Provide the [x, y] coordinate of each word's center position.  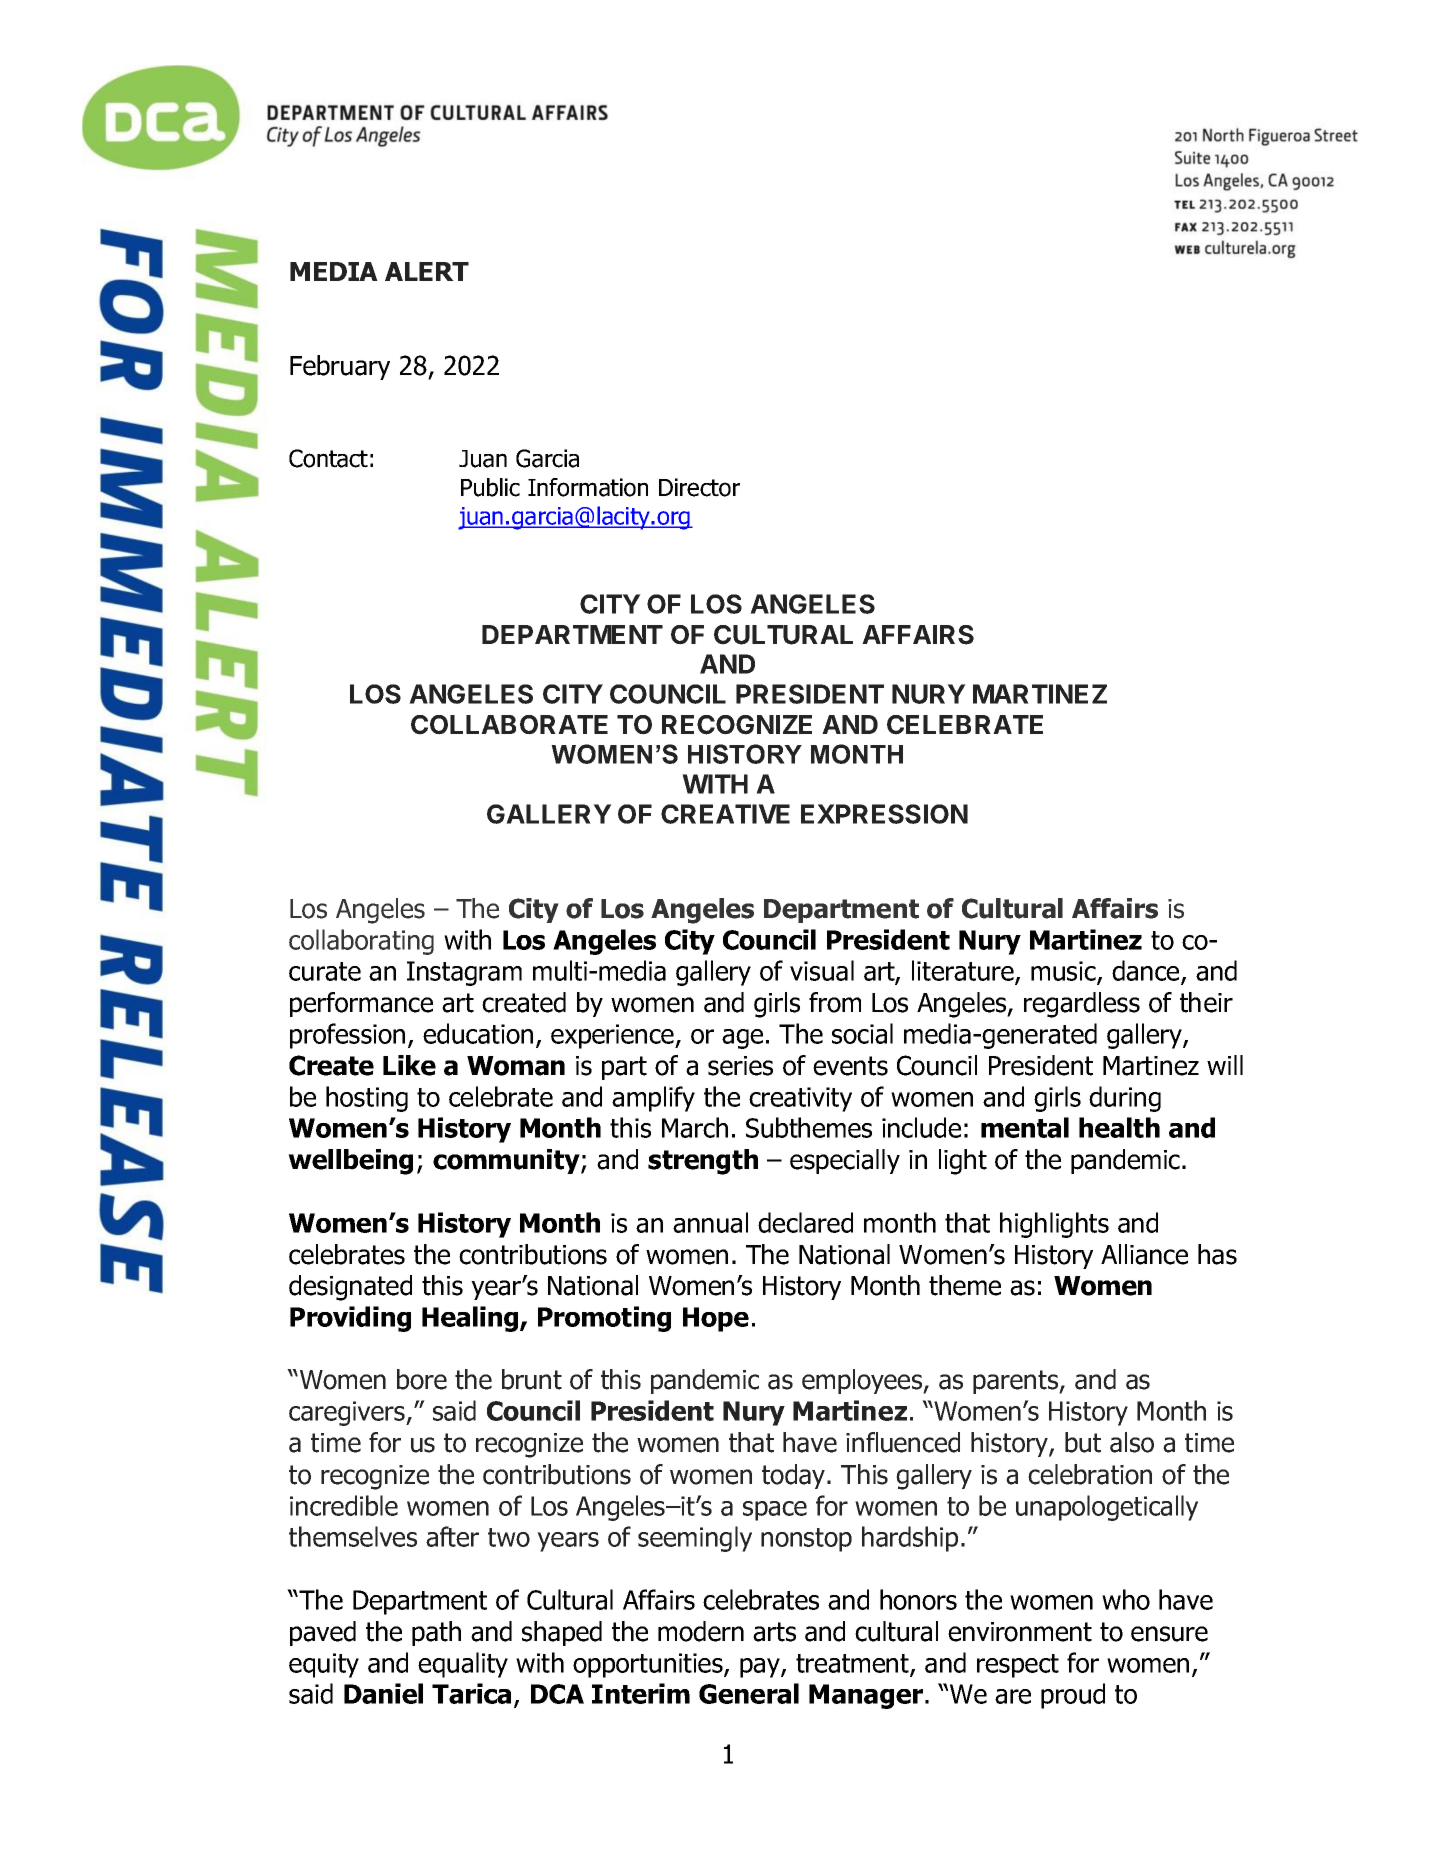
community [507, 1161]
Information [588, 487]
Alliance [1144, 1254]
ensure [1169, 1634]
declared [805, 1222]
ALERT [427, 271]
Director [699, 487]
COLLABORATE [509, 725]
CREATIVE [725, 814]
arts [774, 1632]
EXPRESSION [884, 814]
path [436, 1633]
